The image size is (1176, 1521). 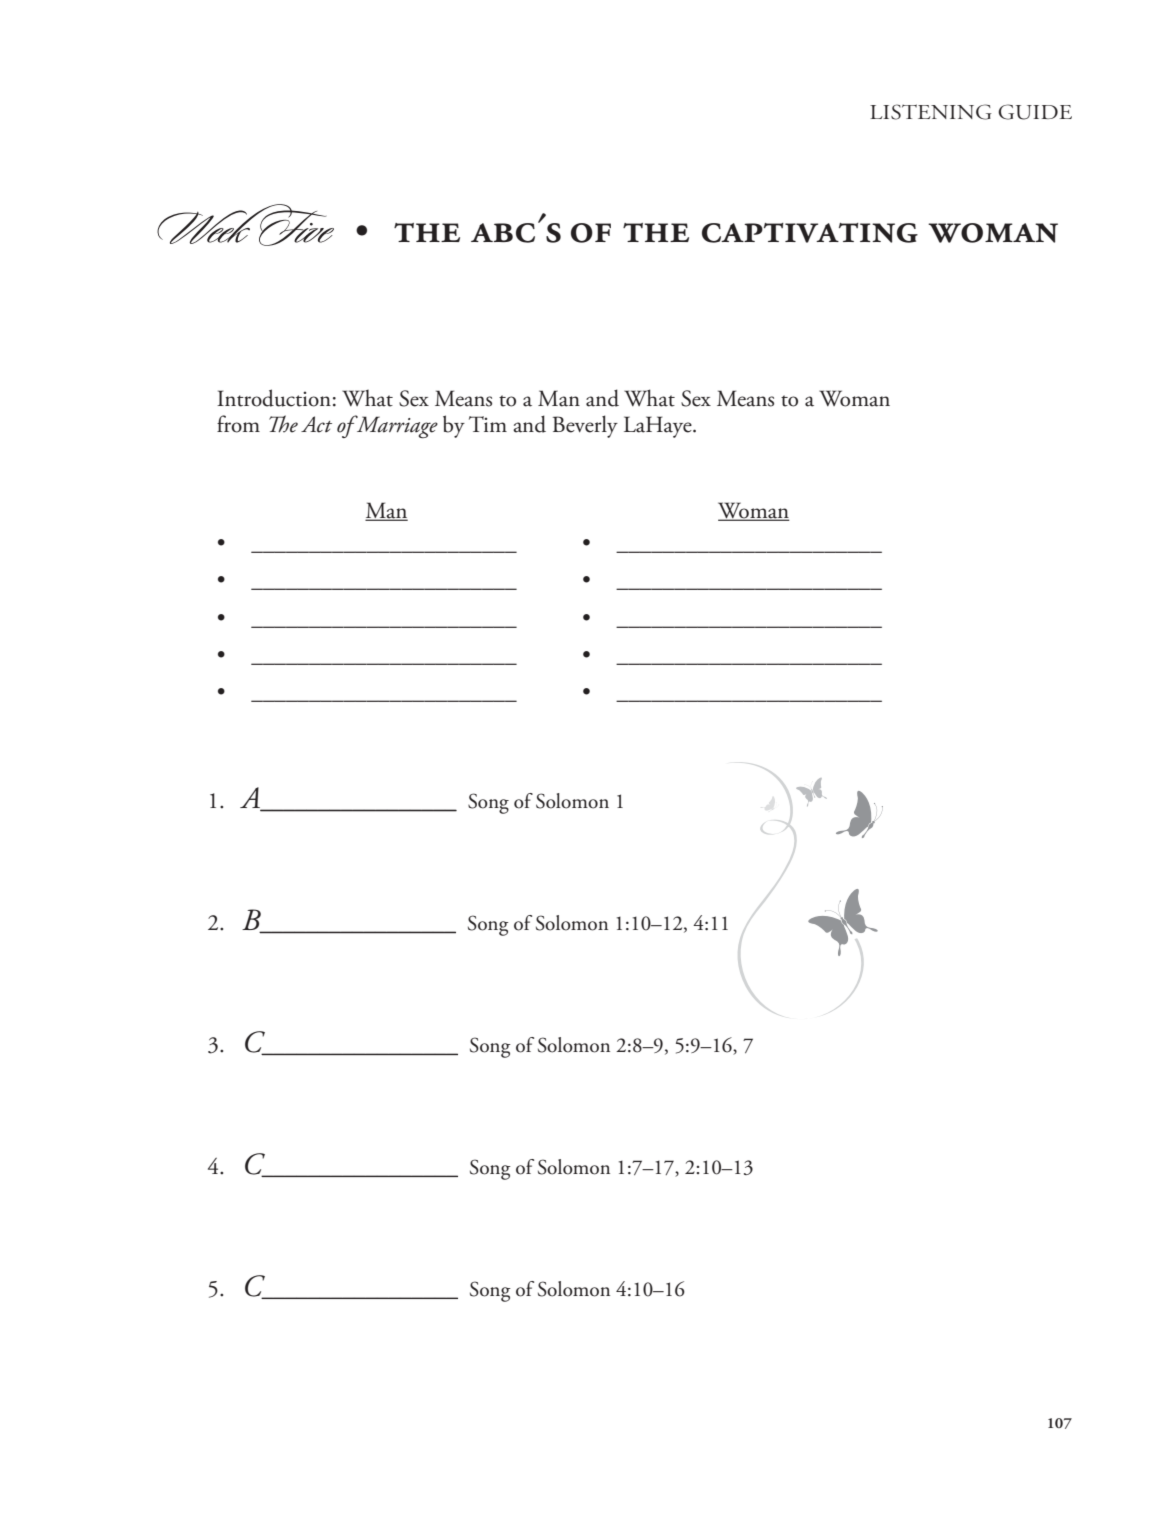 I want to click on Tim, so click(x=488, y=424).
